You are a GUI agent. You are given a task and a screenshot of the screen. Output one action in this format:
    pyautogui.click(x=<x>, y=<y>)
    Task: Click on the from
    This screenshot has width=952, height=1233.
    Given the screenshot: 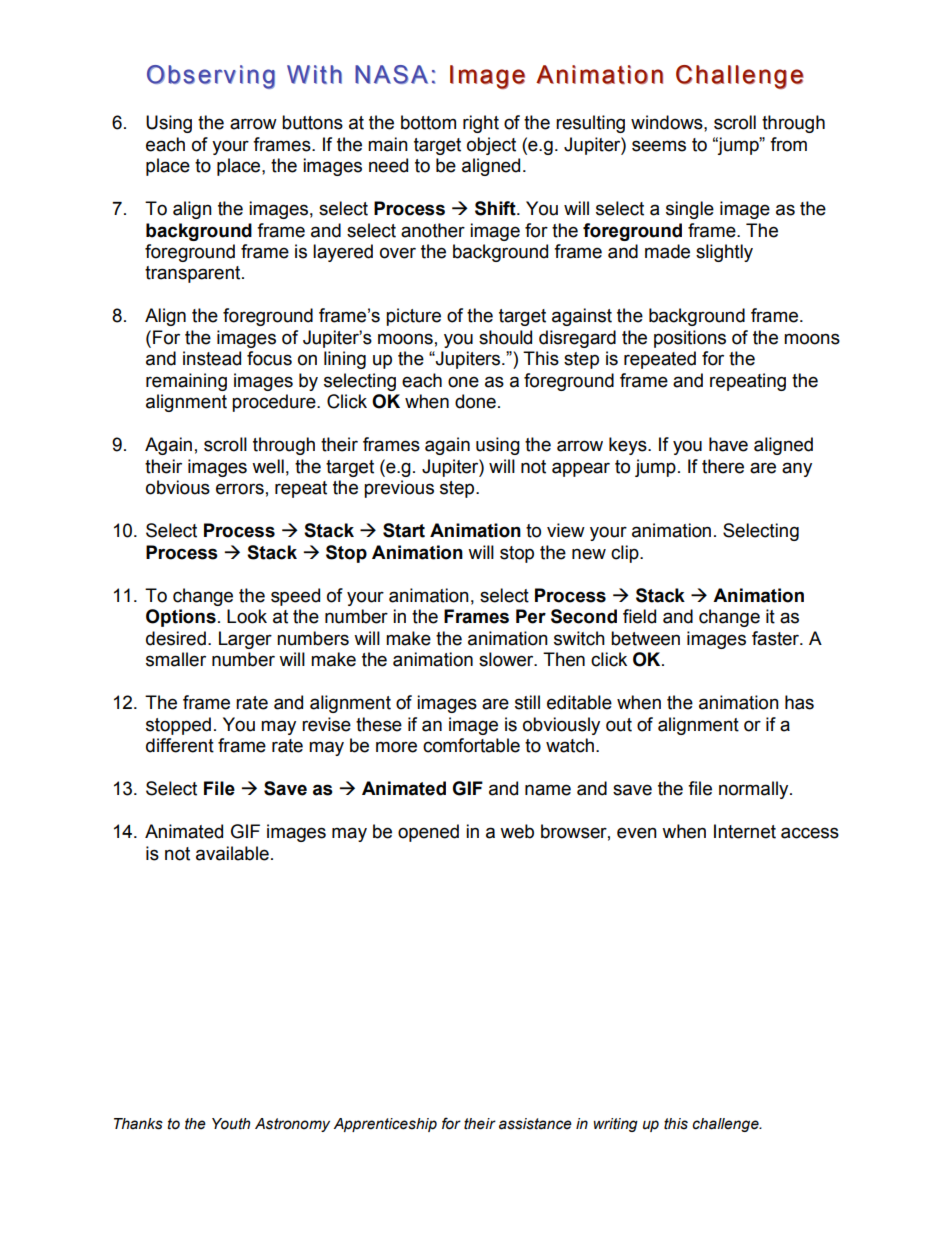 What is the action you would take?
    pyautogui.click(x=788, y=144)
